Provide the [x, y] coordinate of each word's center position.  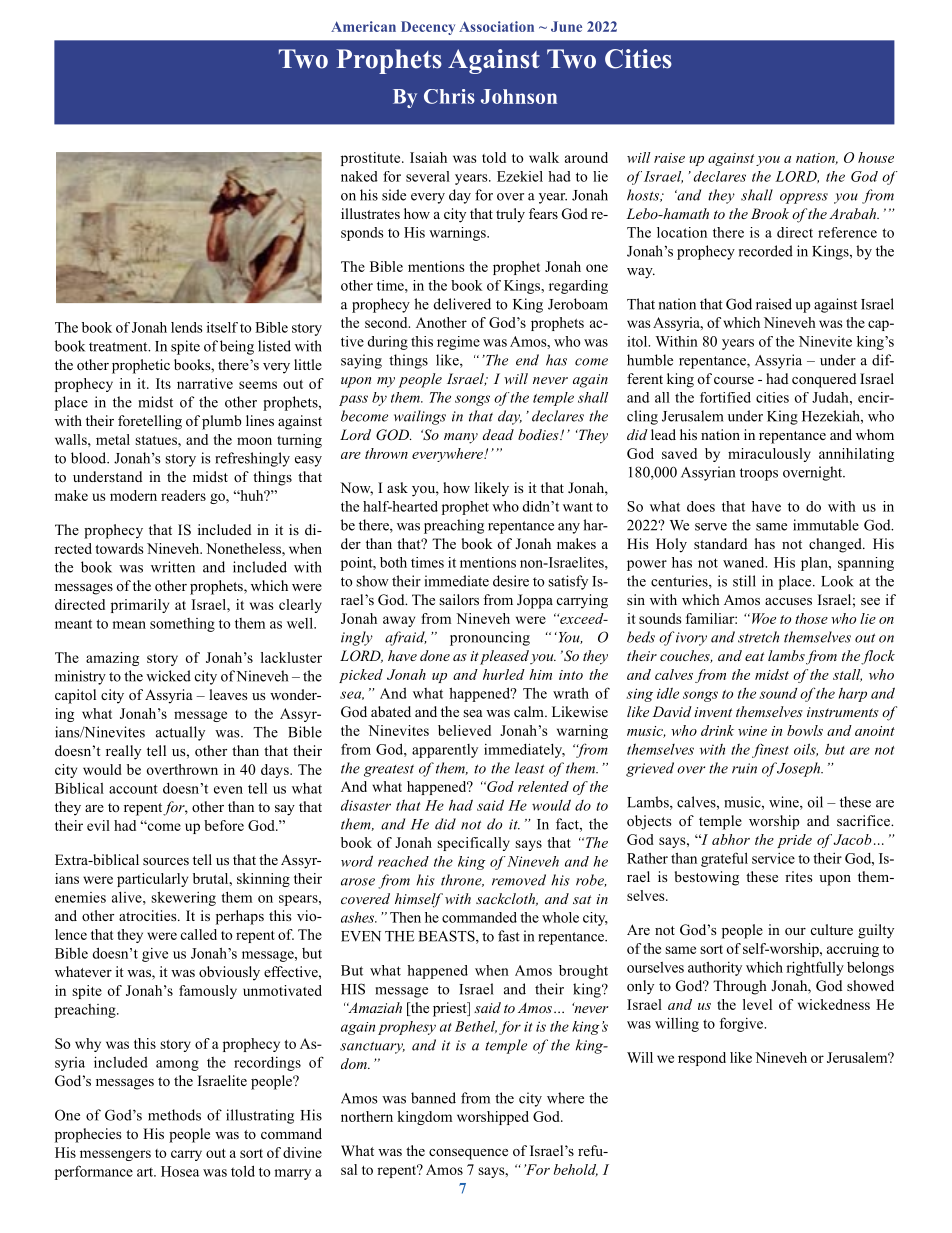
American [363, 26]
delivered [462, 304]
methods [174, 1115]
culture [832, 929]
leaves [228, 694]
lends [187, 327]
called [199, 934]
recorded [766, 251]
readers [183, 495]
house [876, 157]
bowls [805, 730]
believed [464, 730]
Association [496, 26]
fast [509, 936]
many [461, 438]
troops [759, 474]
